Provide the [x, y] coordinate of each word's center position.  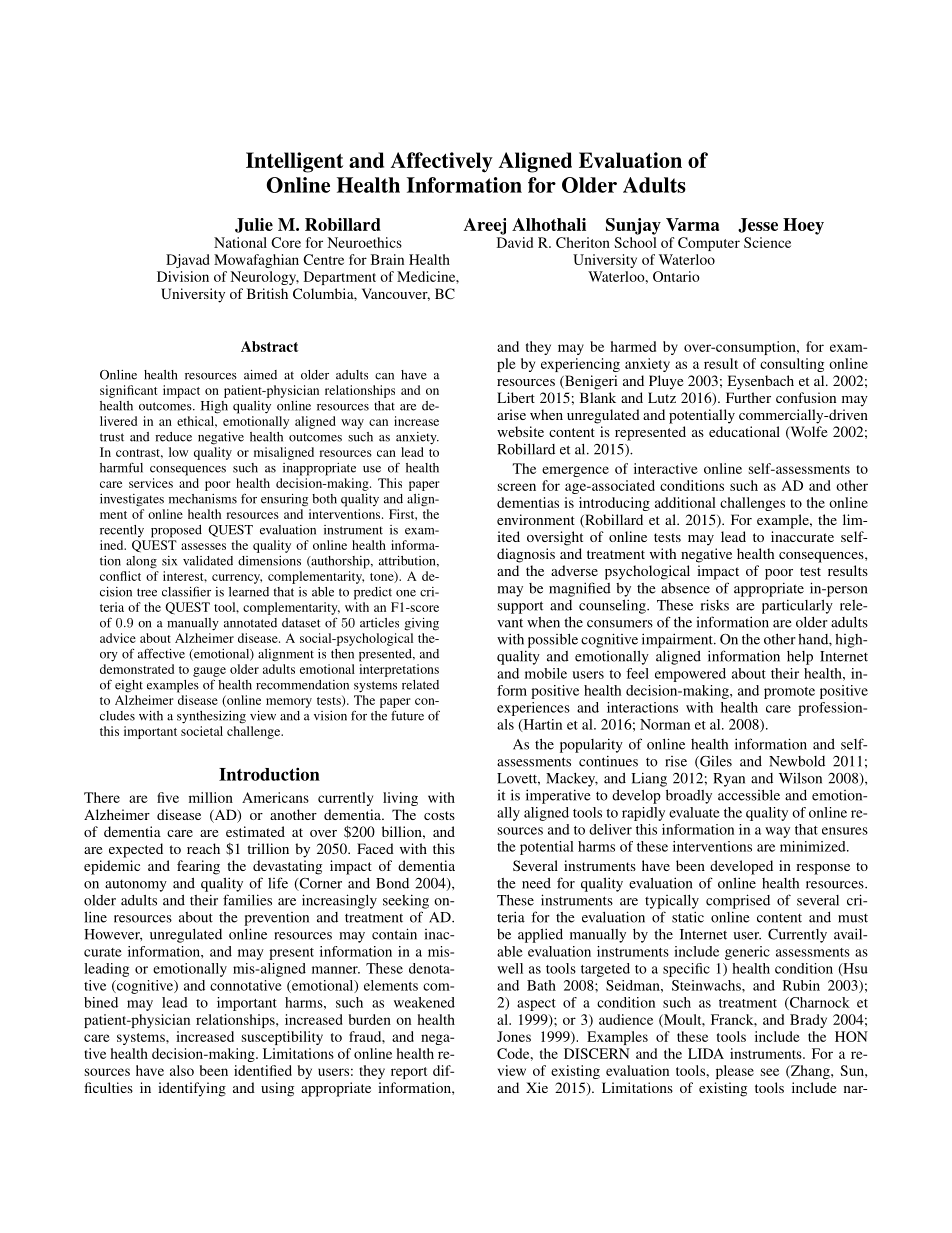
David [515, 242]
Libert [516, 397]
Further [748, 397]
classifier [186, 591]
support [520, 607]
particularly [797, 606]
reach [203, 848]
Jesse [758, 225]
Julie [254, 225]
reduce [173, 437]
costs [439, 815]
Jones [514, 1036]
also [182, 1070]
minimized [814, 846]
